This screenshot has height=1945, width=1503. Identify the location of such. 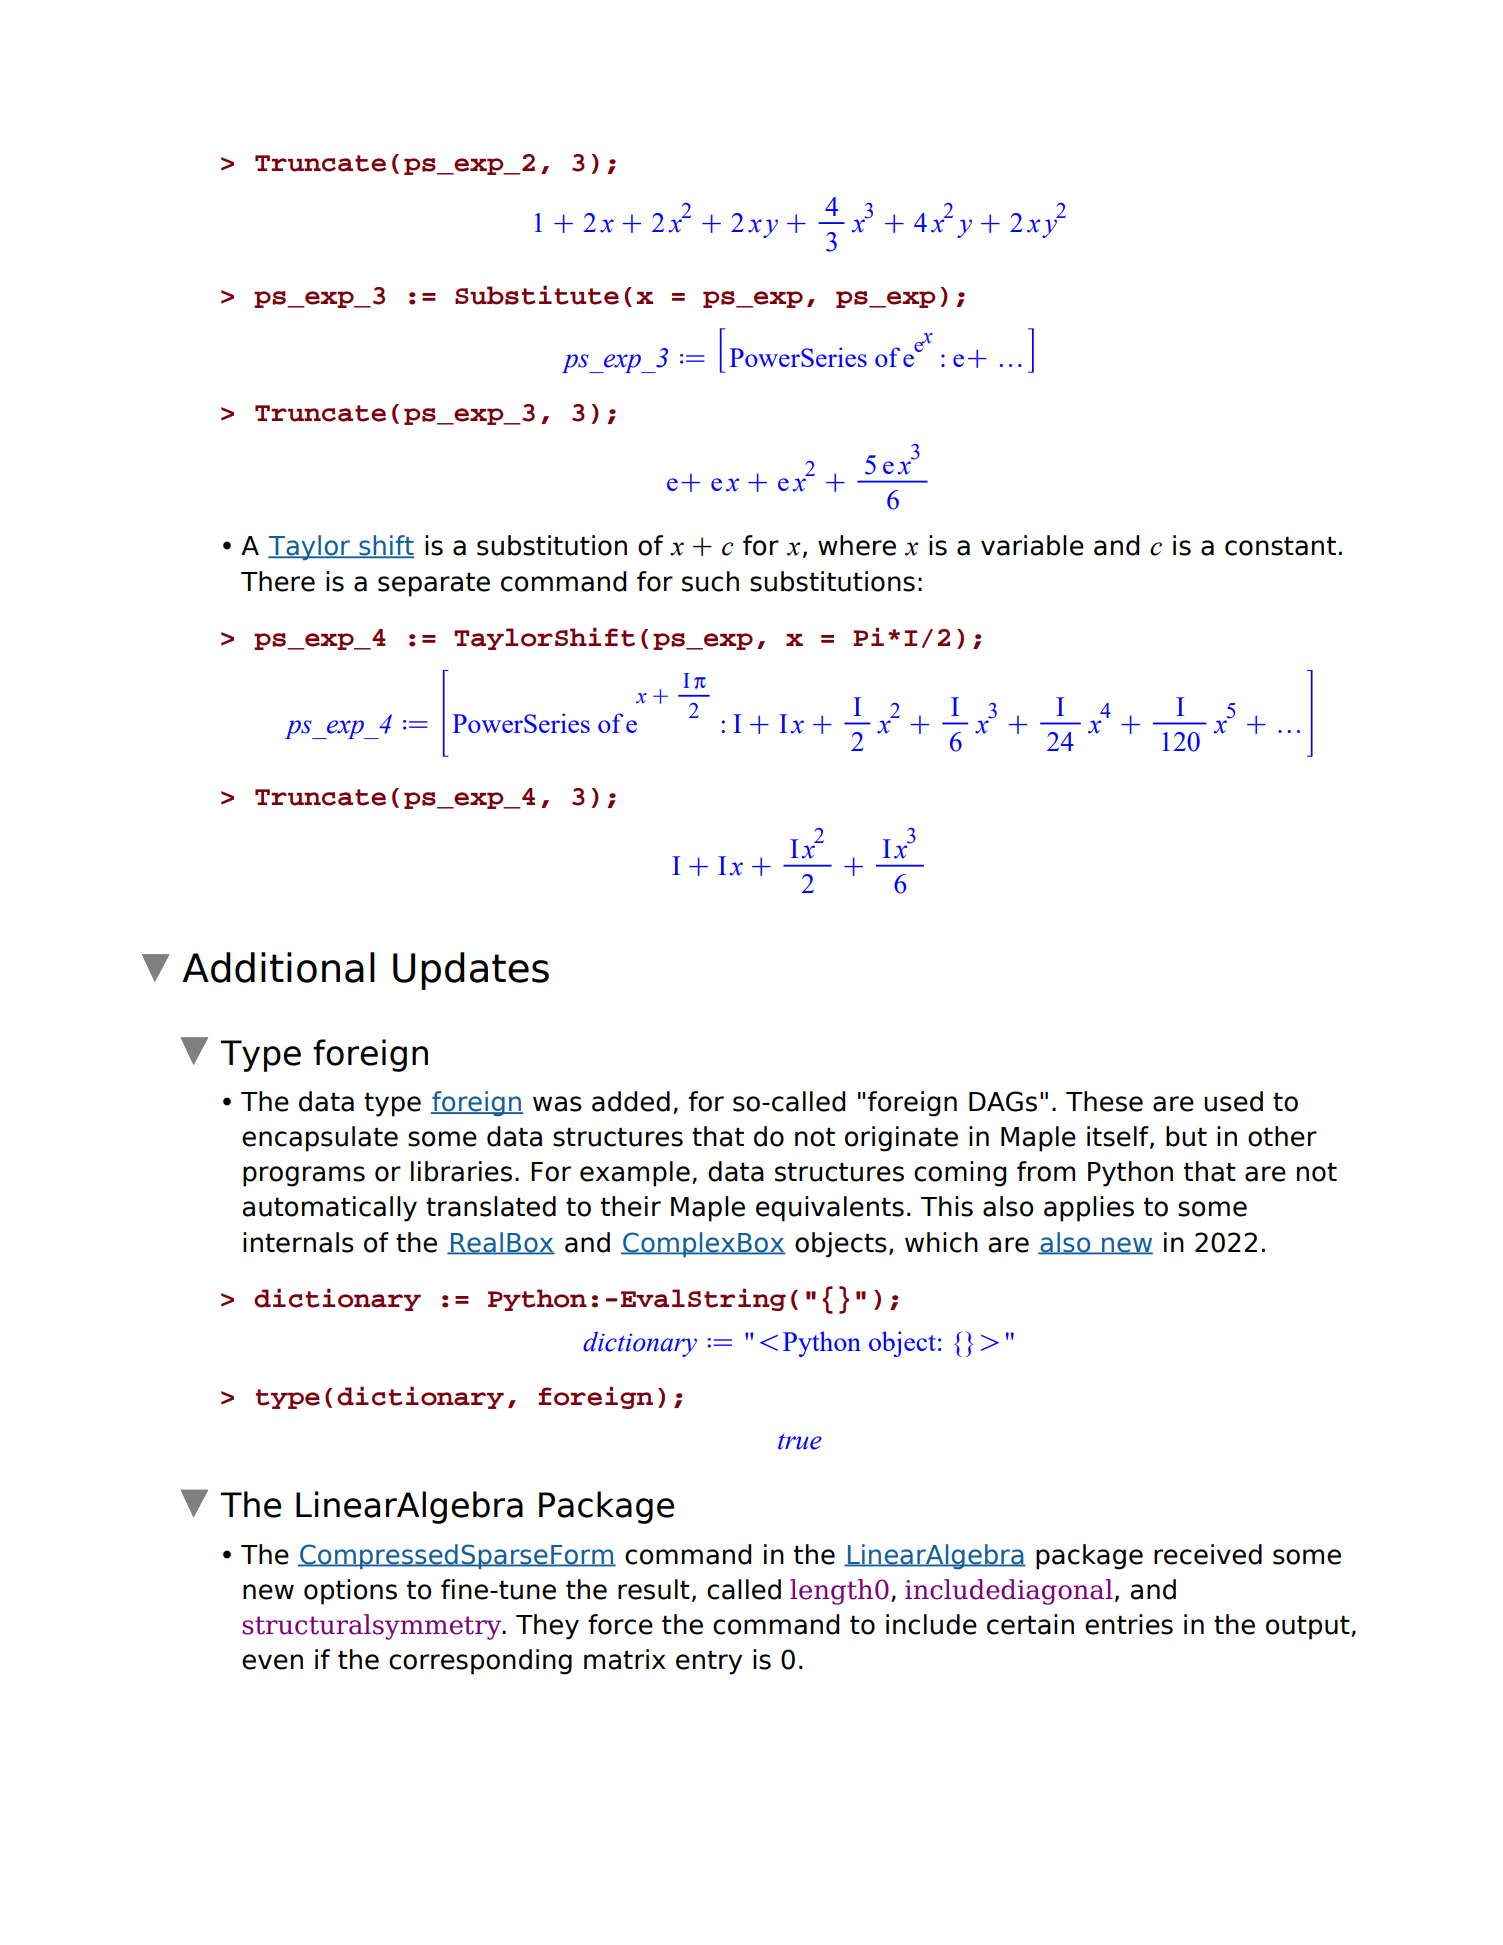
(710, 581).
